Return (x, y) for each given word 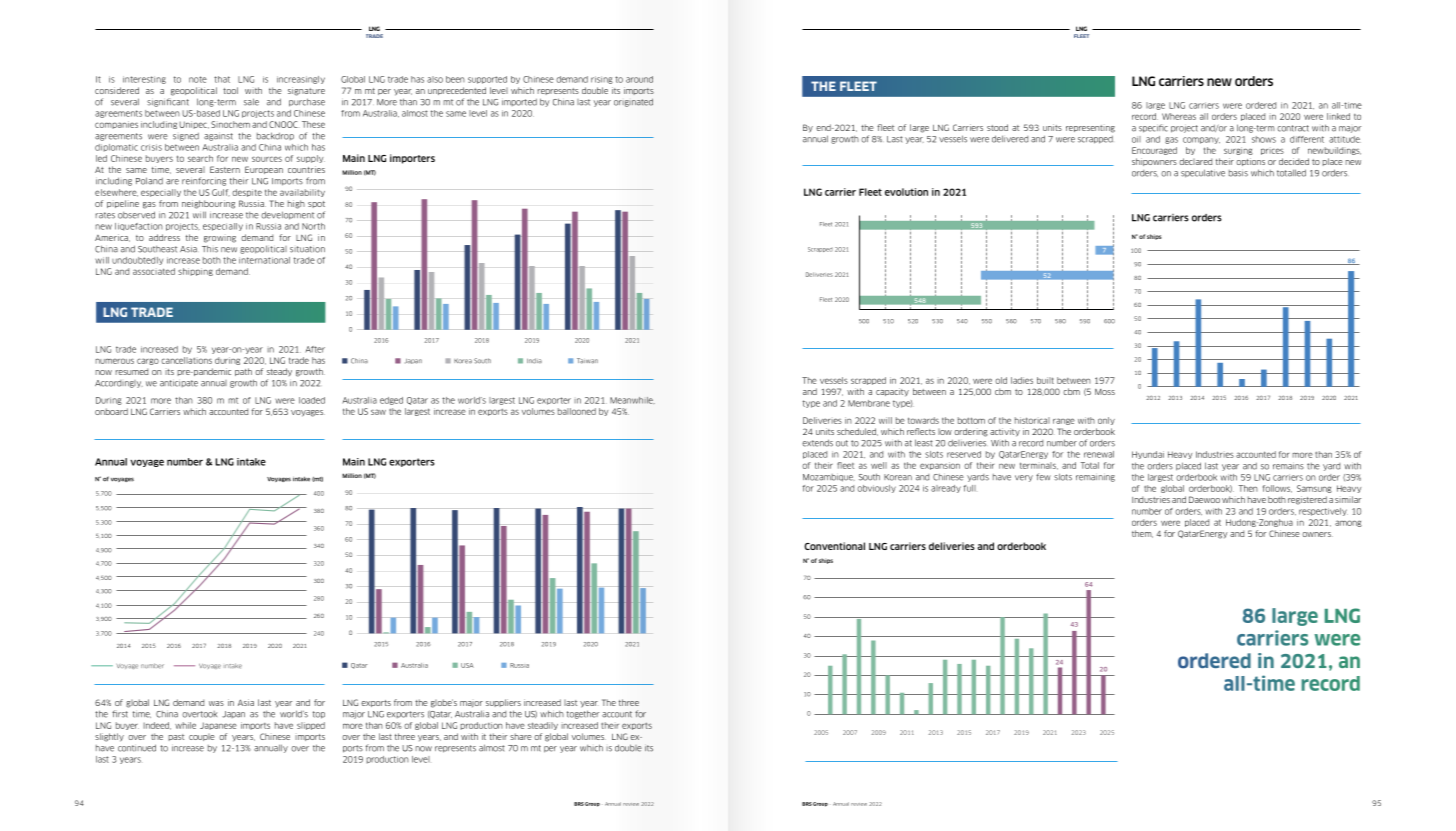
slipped (311, 726)
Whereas (1179, 116)
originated (633, 102)
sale (251, 102)
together (583, 714)
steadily (543, 726)
